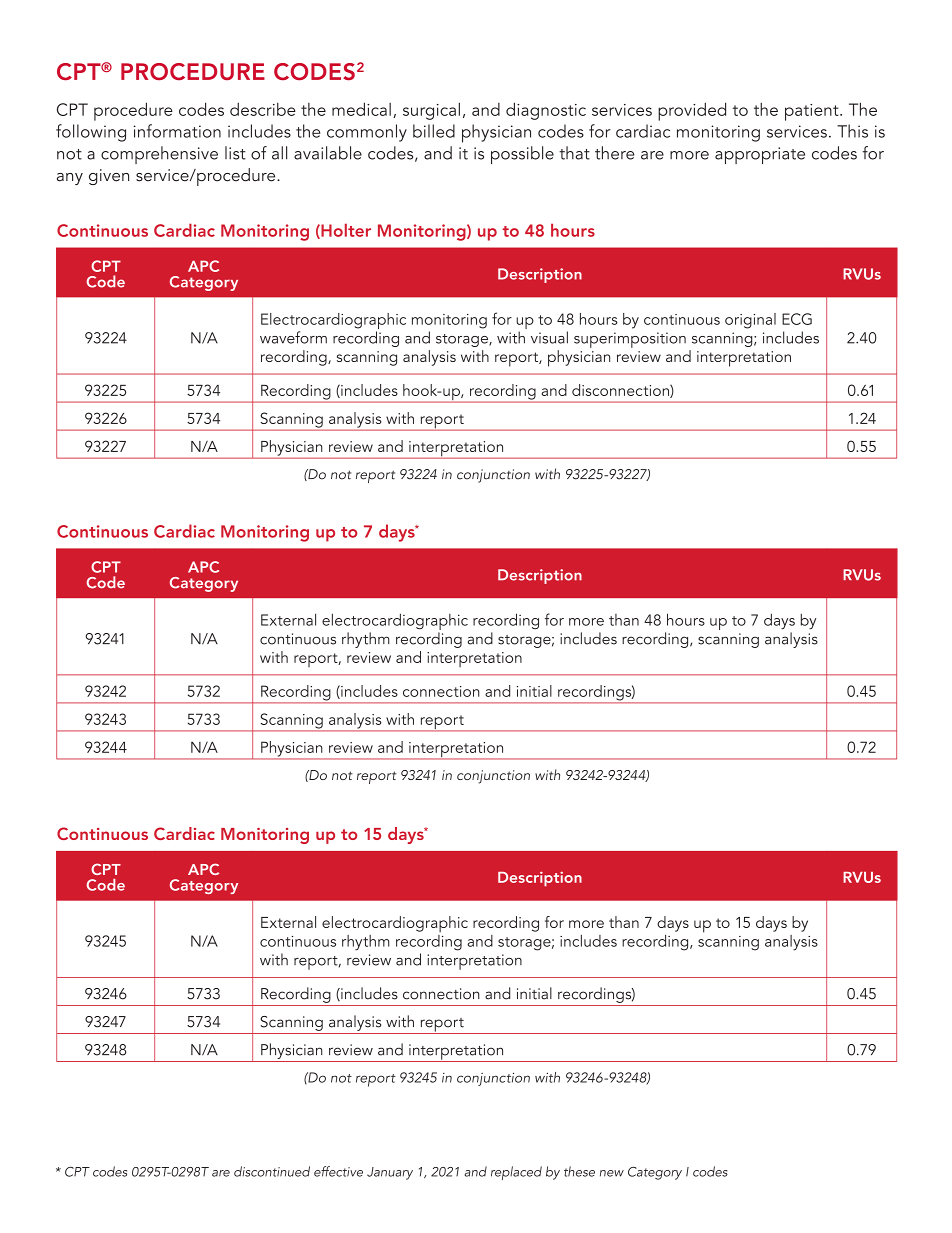  I want to click on waveform, so click(293, 337).
